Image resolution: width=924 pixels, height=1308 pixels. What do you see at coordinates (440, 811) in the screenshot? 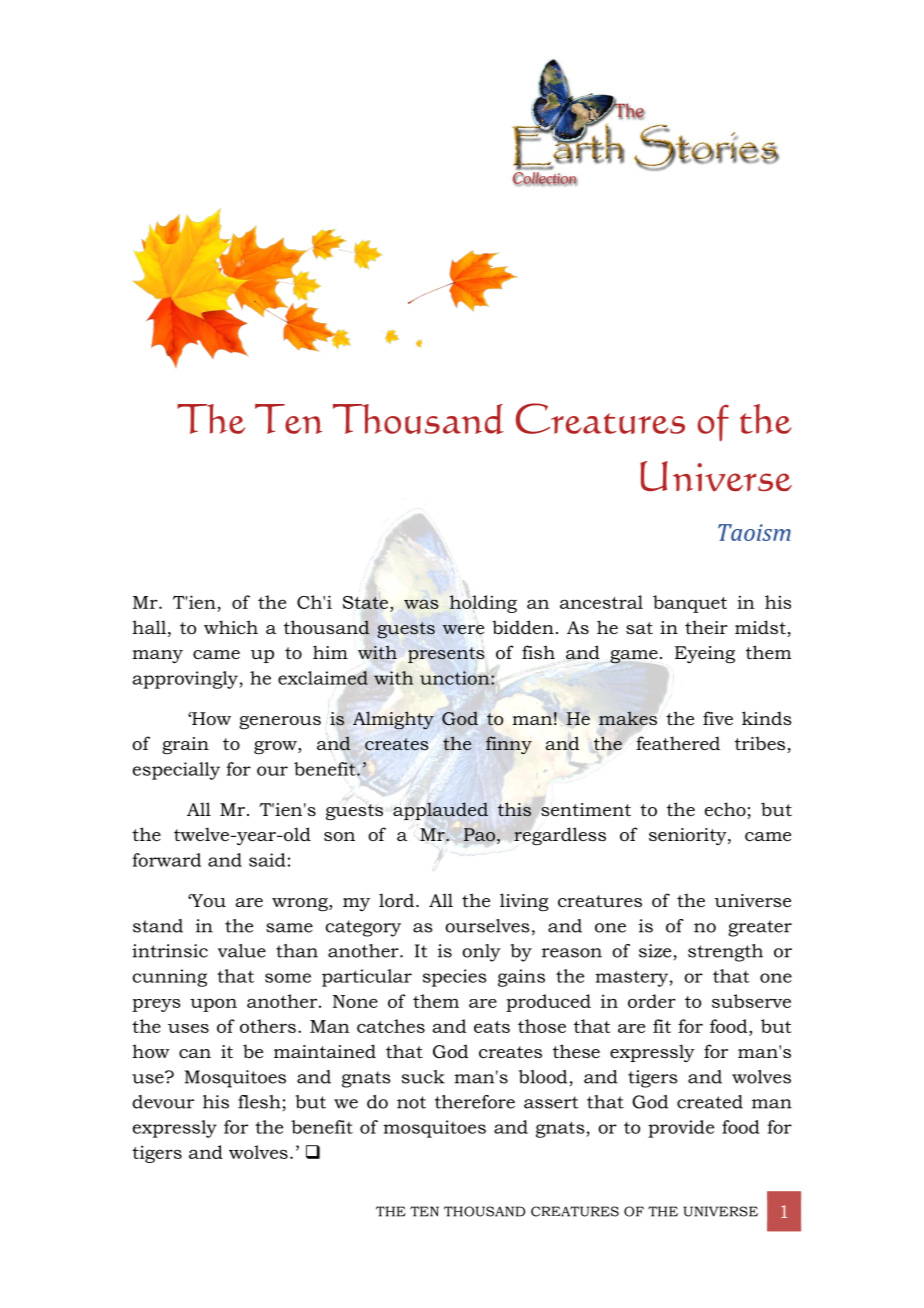
I see `applauded` at bounding box center [440, 811].
